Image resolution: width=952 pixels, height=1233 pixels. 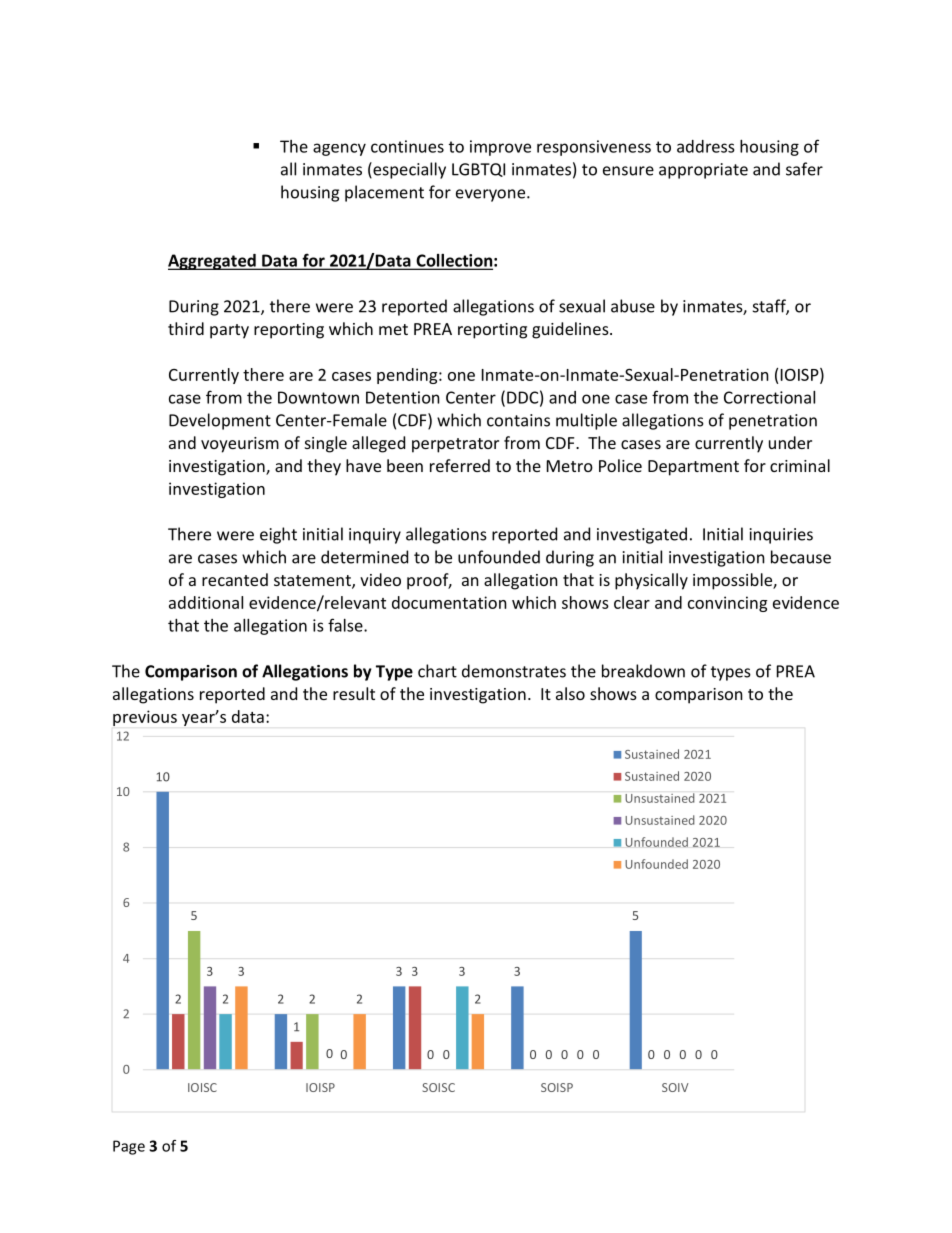 What do you see at coordinates (492, 195) in the screenshot?
I see `everyone` at bounding box center [492, 195].
